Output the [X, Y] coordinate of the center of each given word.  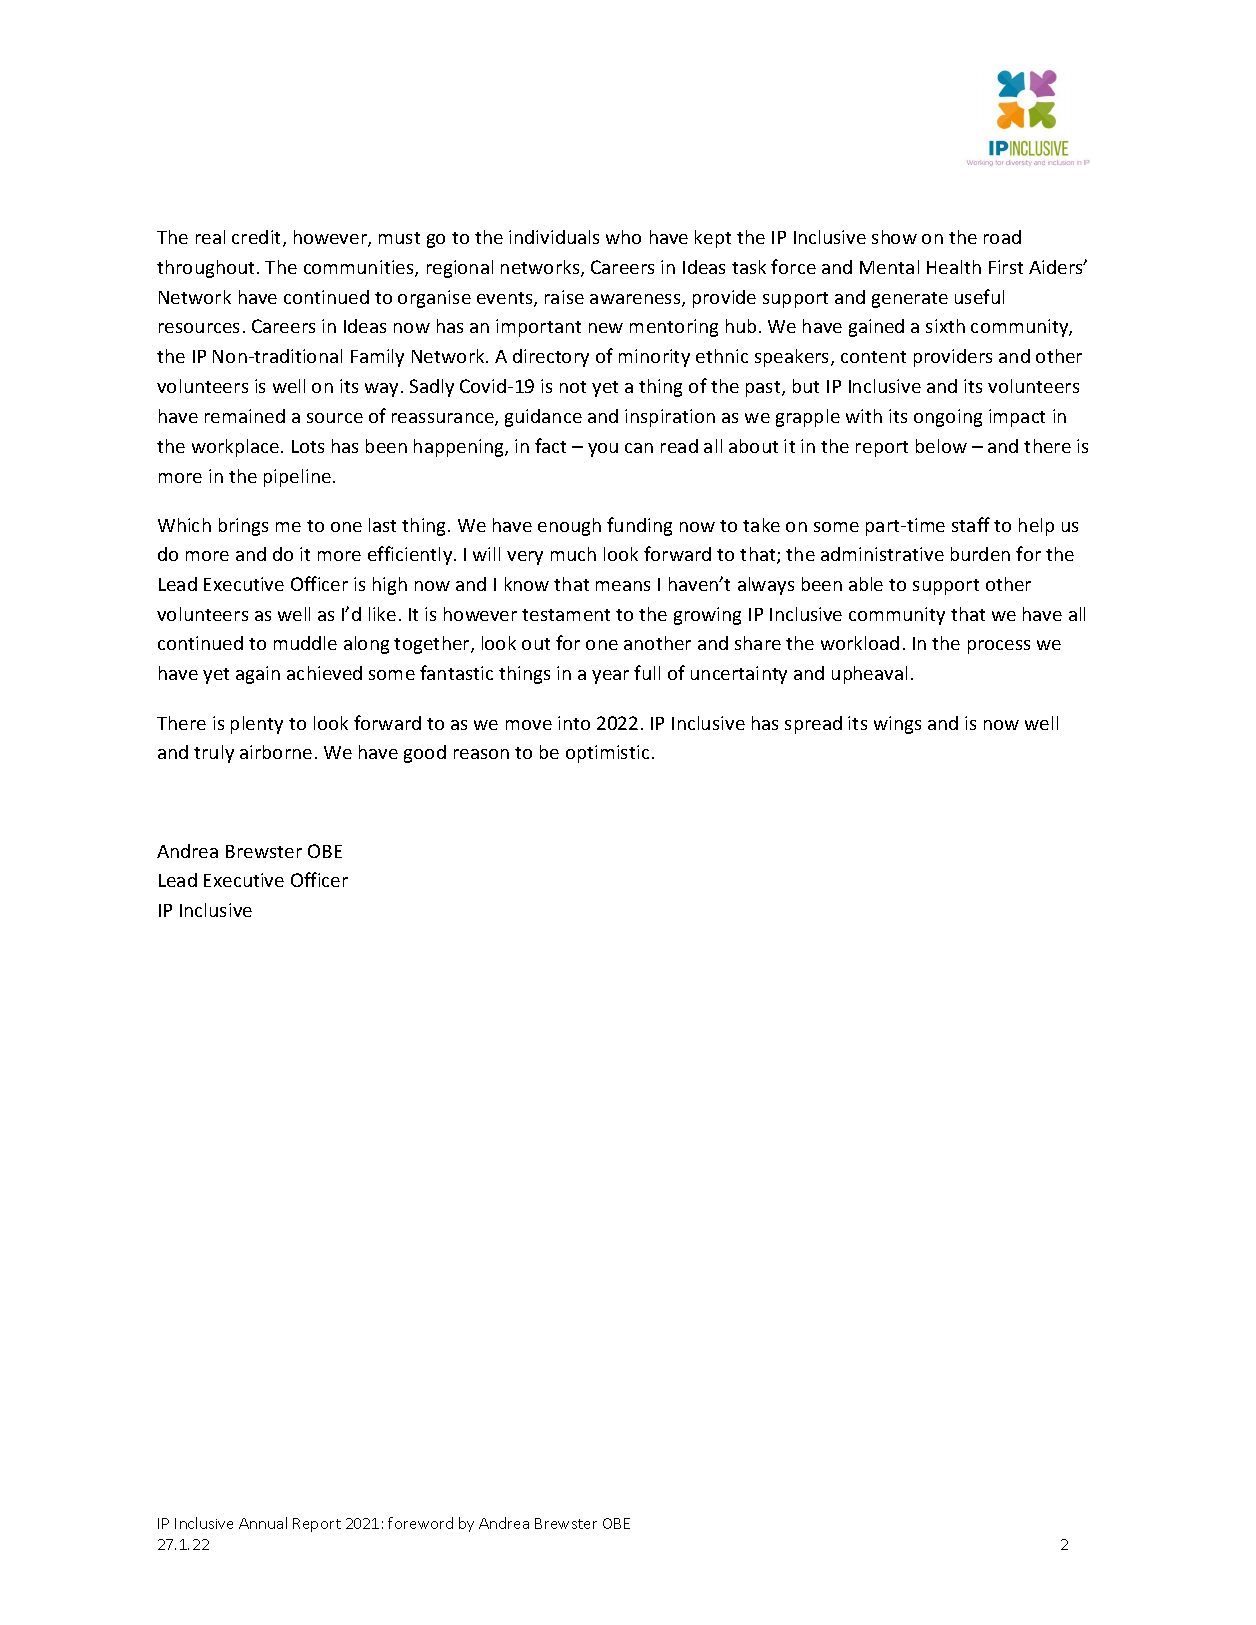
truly [214, 754]
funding [639, 526]
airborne [276, 752]
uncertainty [739, 675]
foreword [420, 1523]
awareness [636, 300]
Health [954, 267]
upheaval [869, 675]
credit [258, 238]
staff [971, 524]
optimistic [607, 754]
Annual [263, 1523]
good [425, 754]
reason [481, 754]
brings [243, 527]
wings [897, 725]
